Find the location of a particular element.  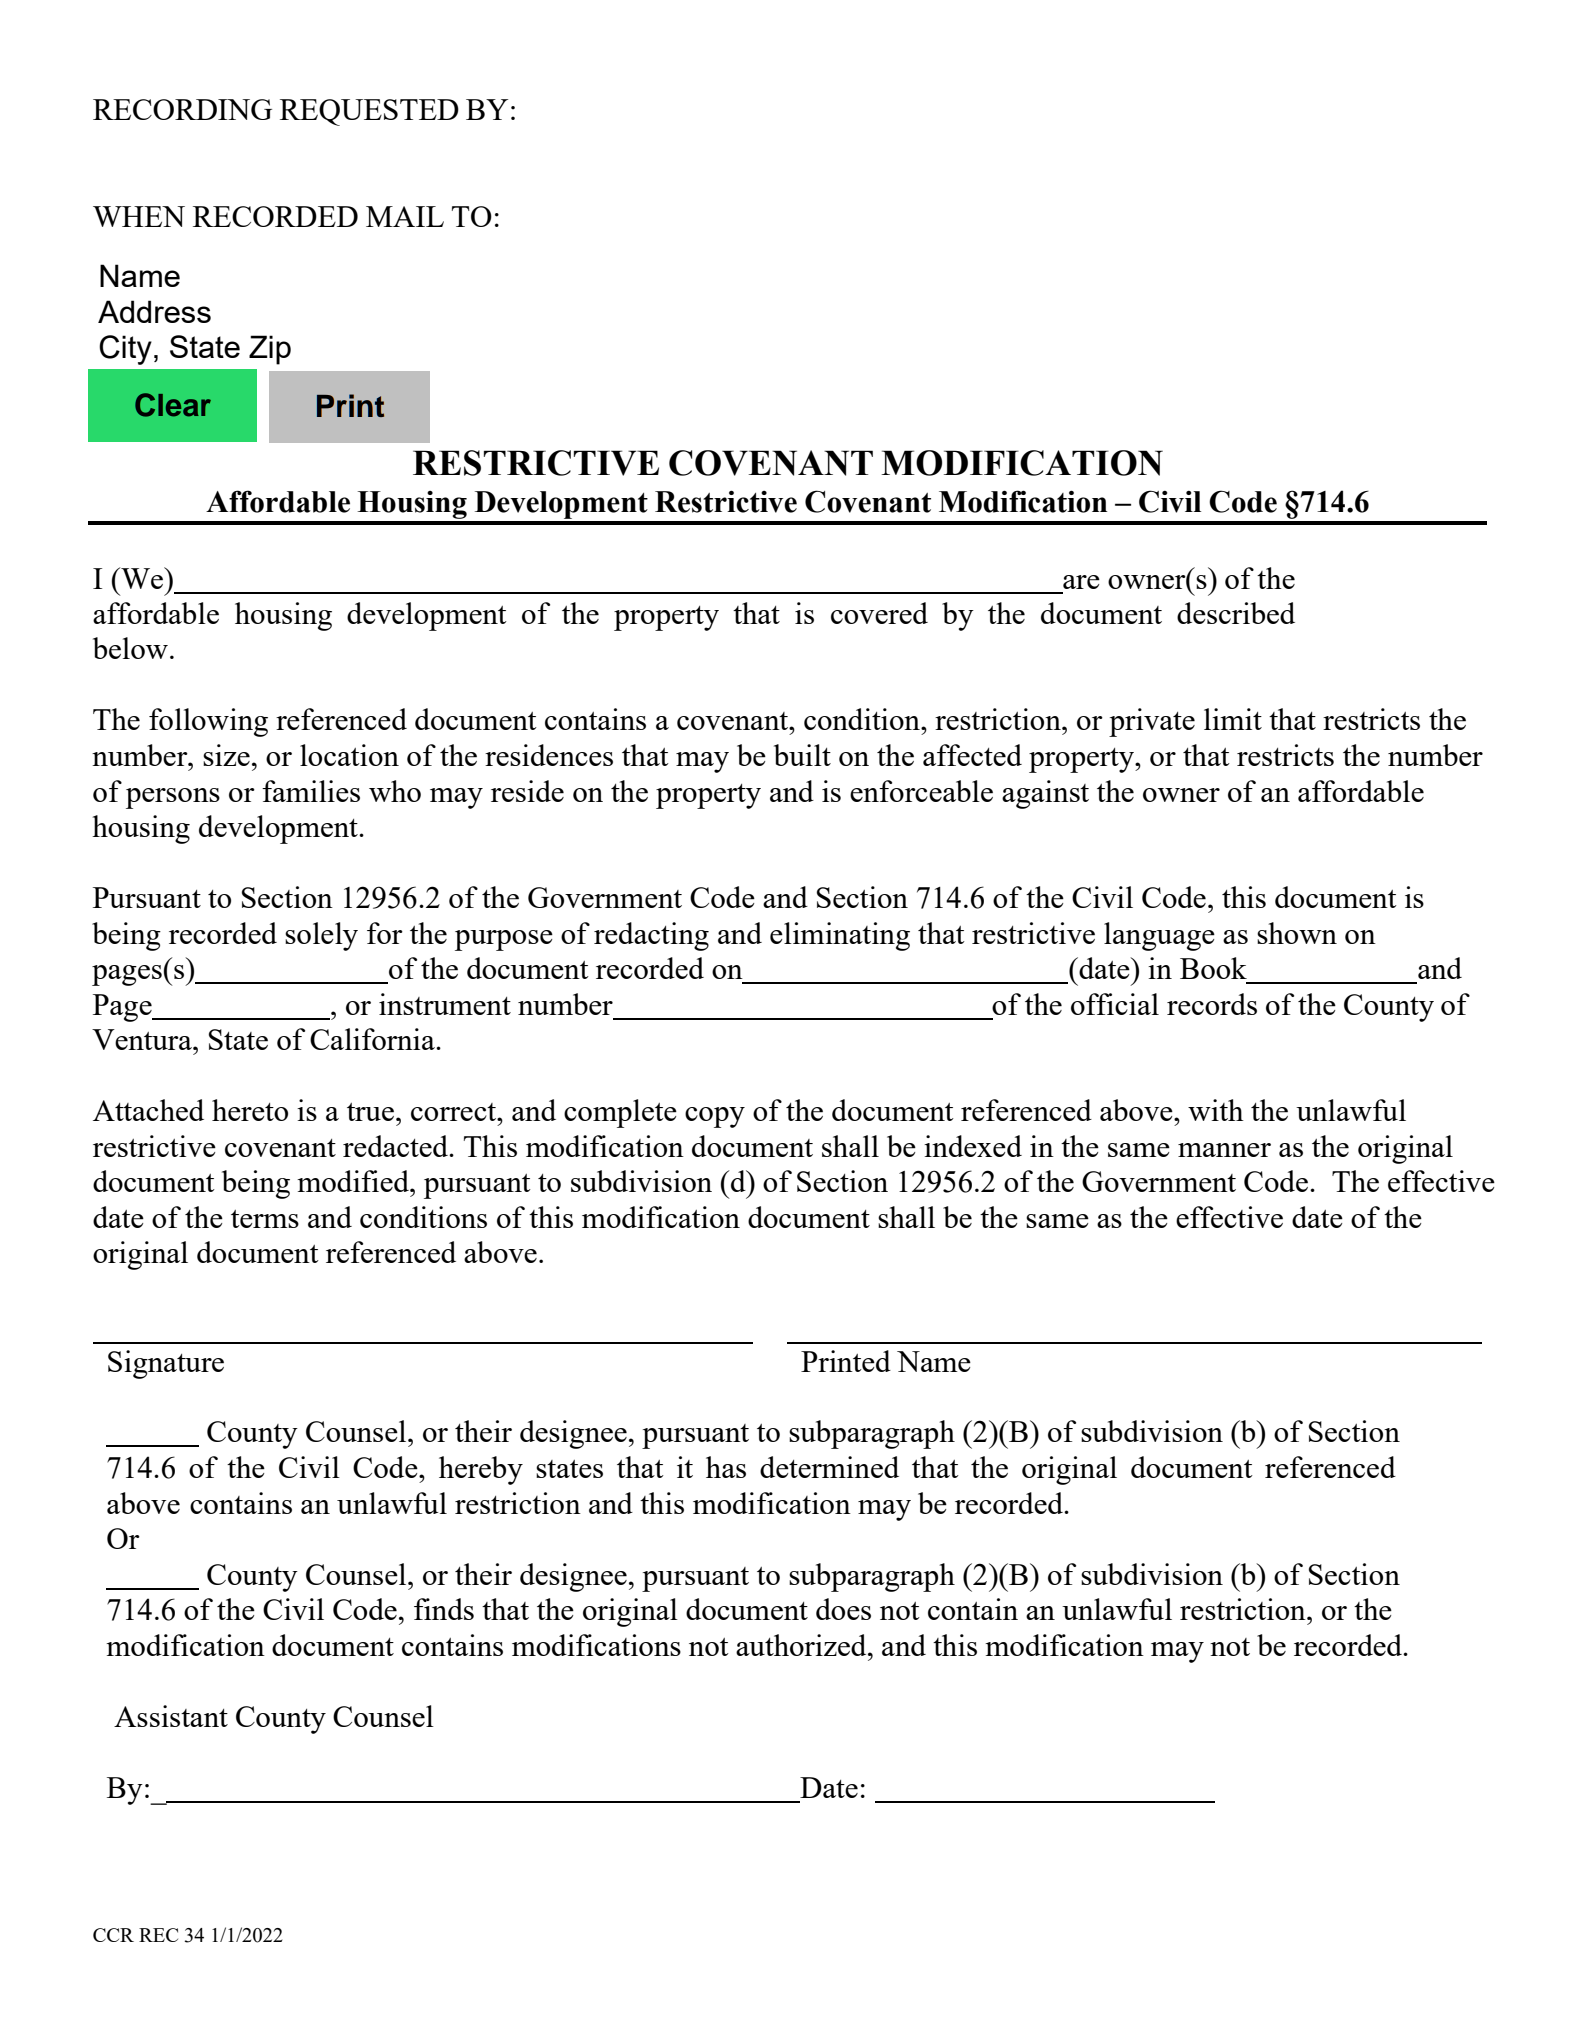

determined is located at coordinates (829, 1467).
